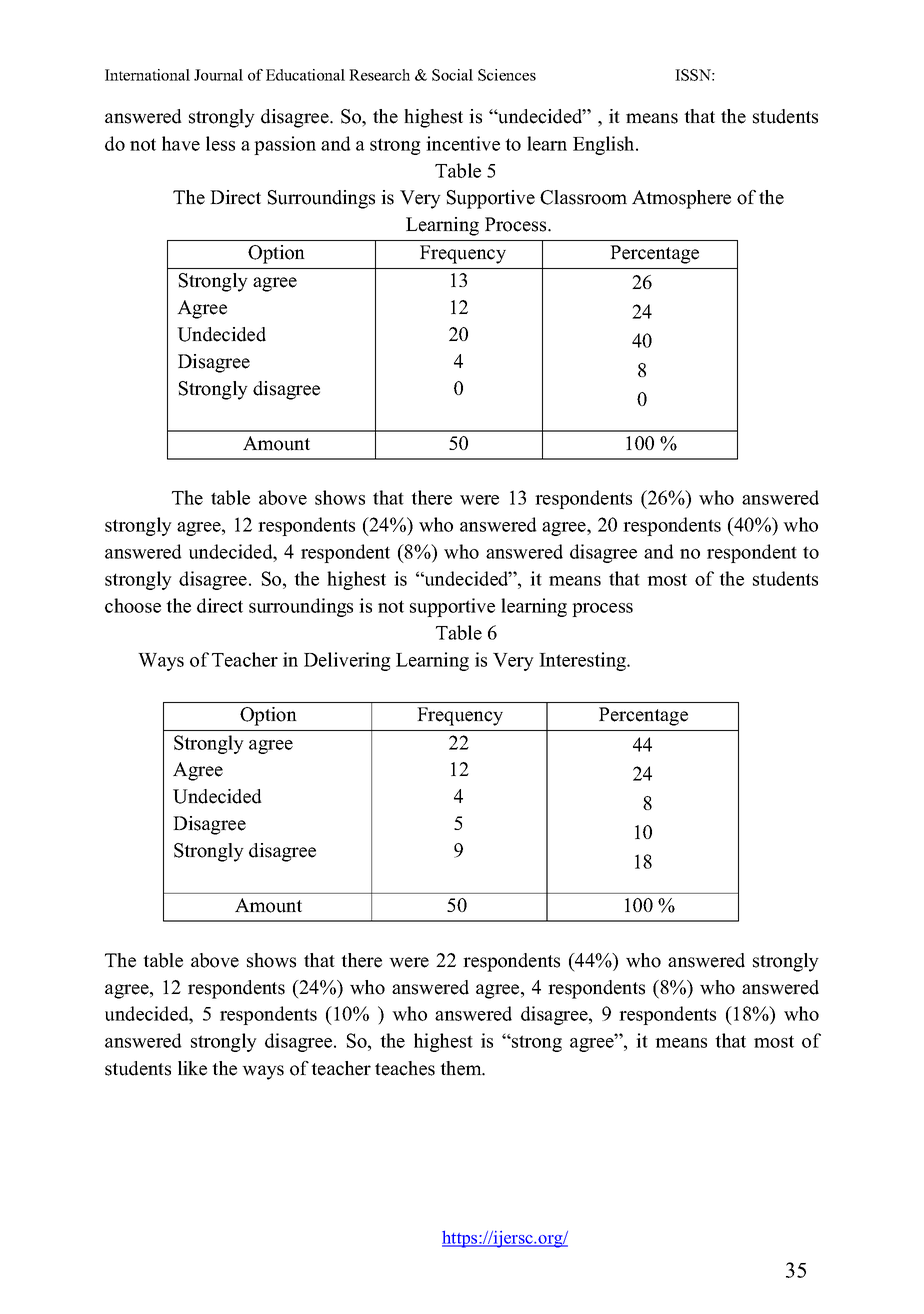 The image size is (924, 1314). I want to click on them, so click(462, 1068).
